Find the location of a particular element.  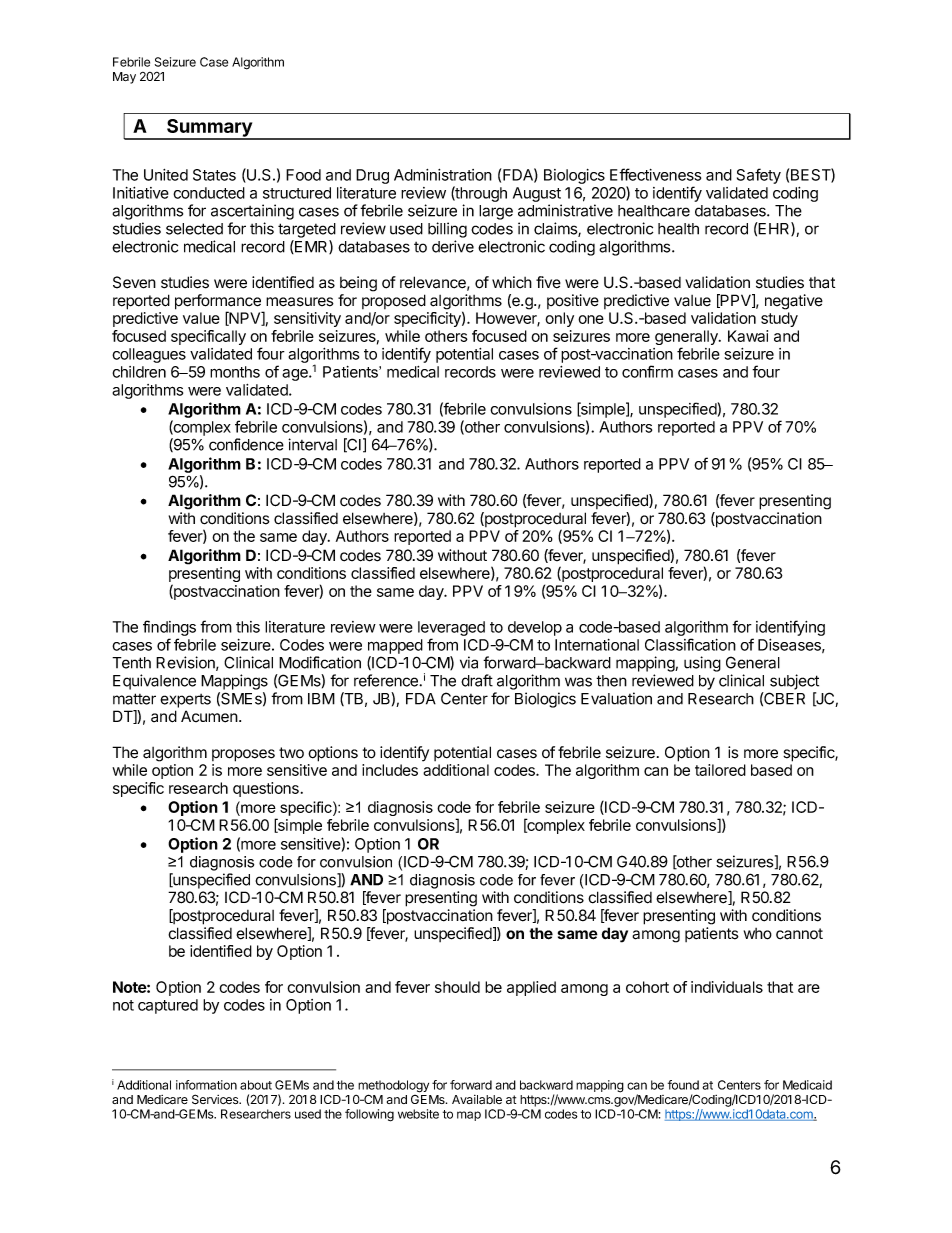

Available is located at coordinates (477, 1099).
